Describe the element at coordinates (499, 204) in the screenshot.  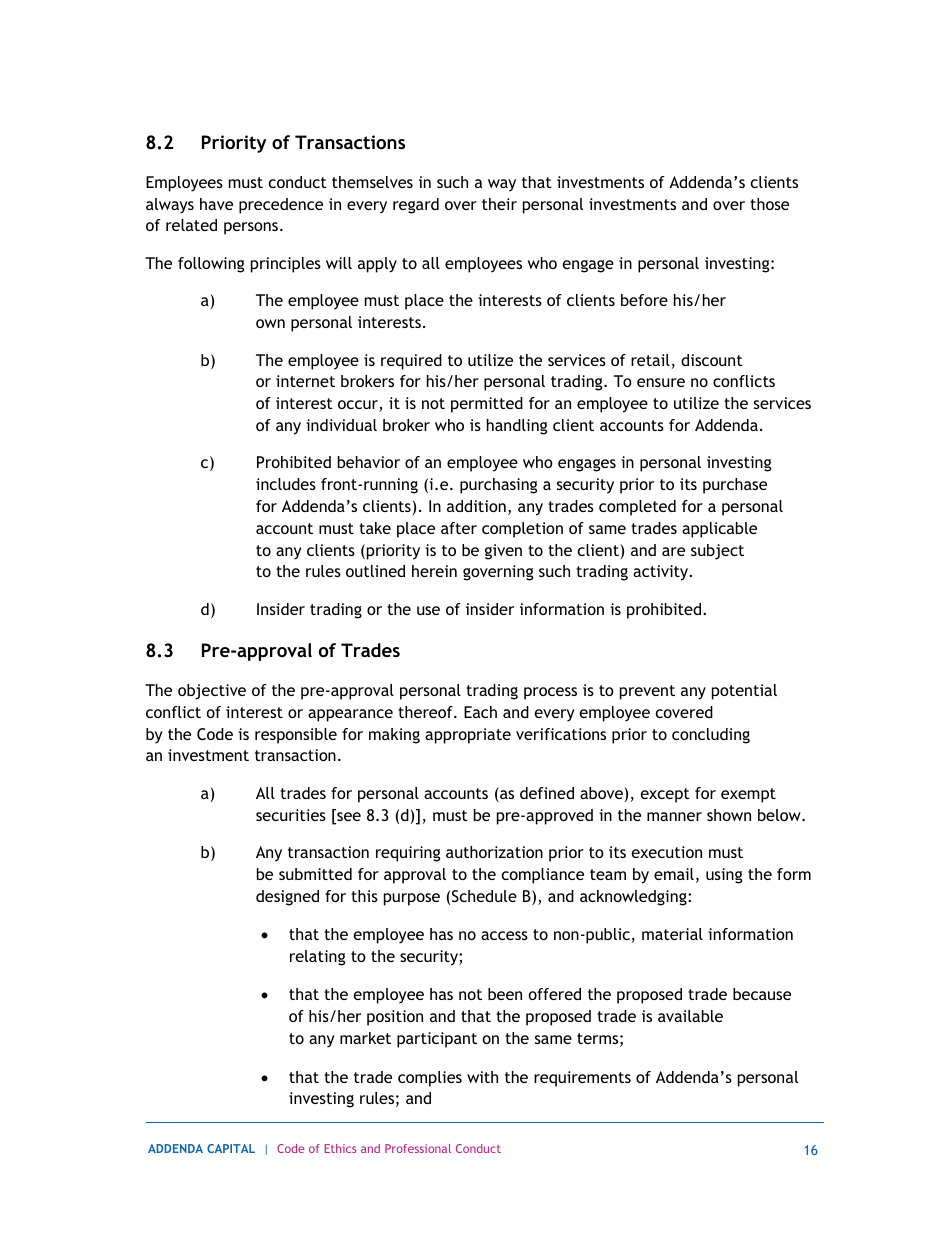
I see `their` at that location.
